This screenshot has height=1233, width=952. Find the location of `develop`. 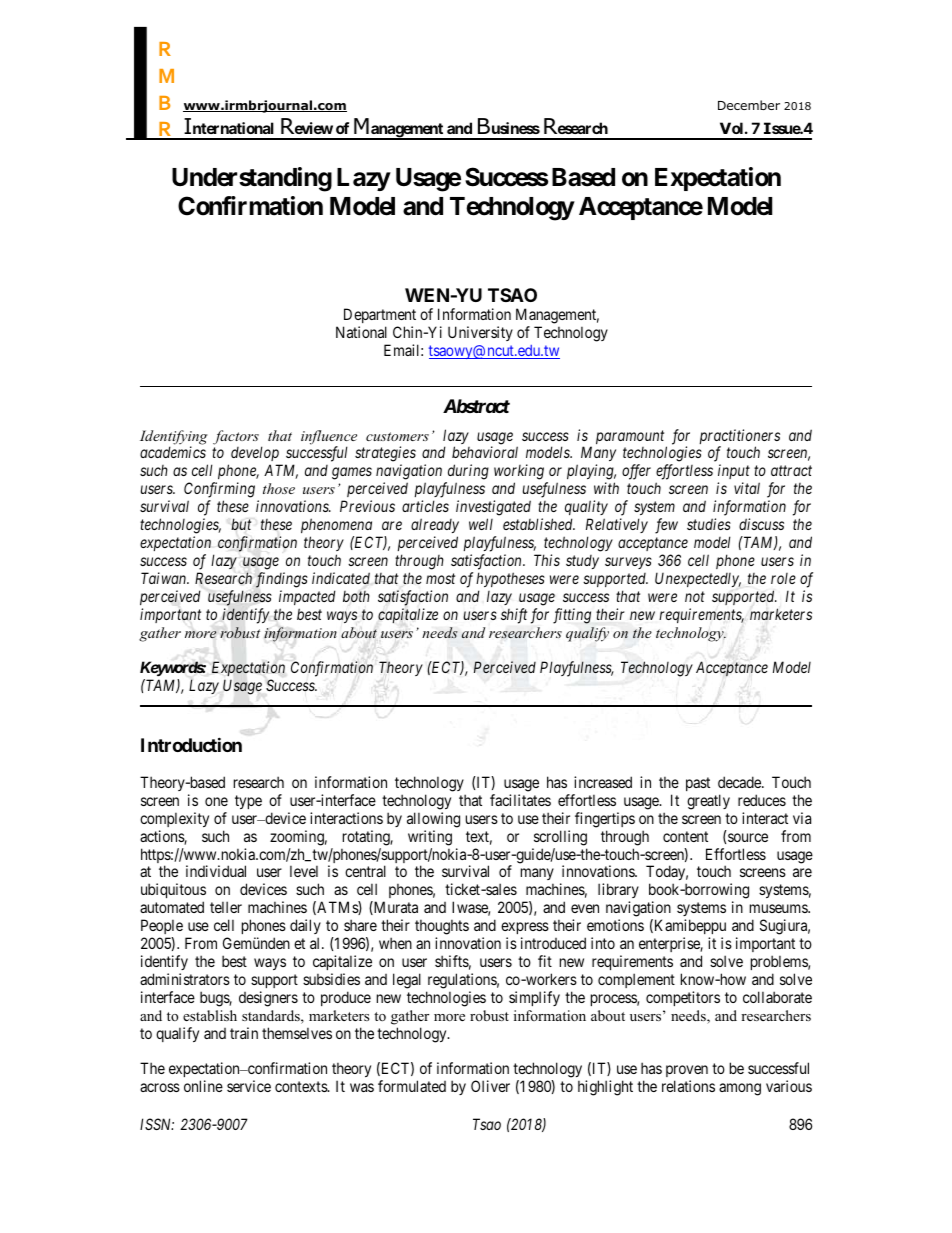

develop is located at coordinates (256, 455).
